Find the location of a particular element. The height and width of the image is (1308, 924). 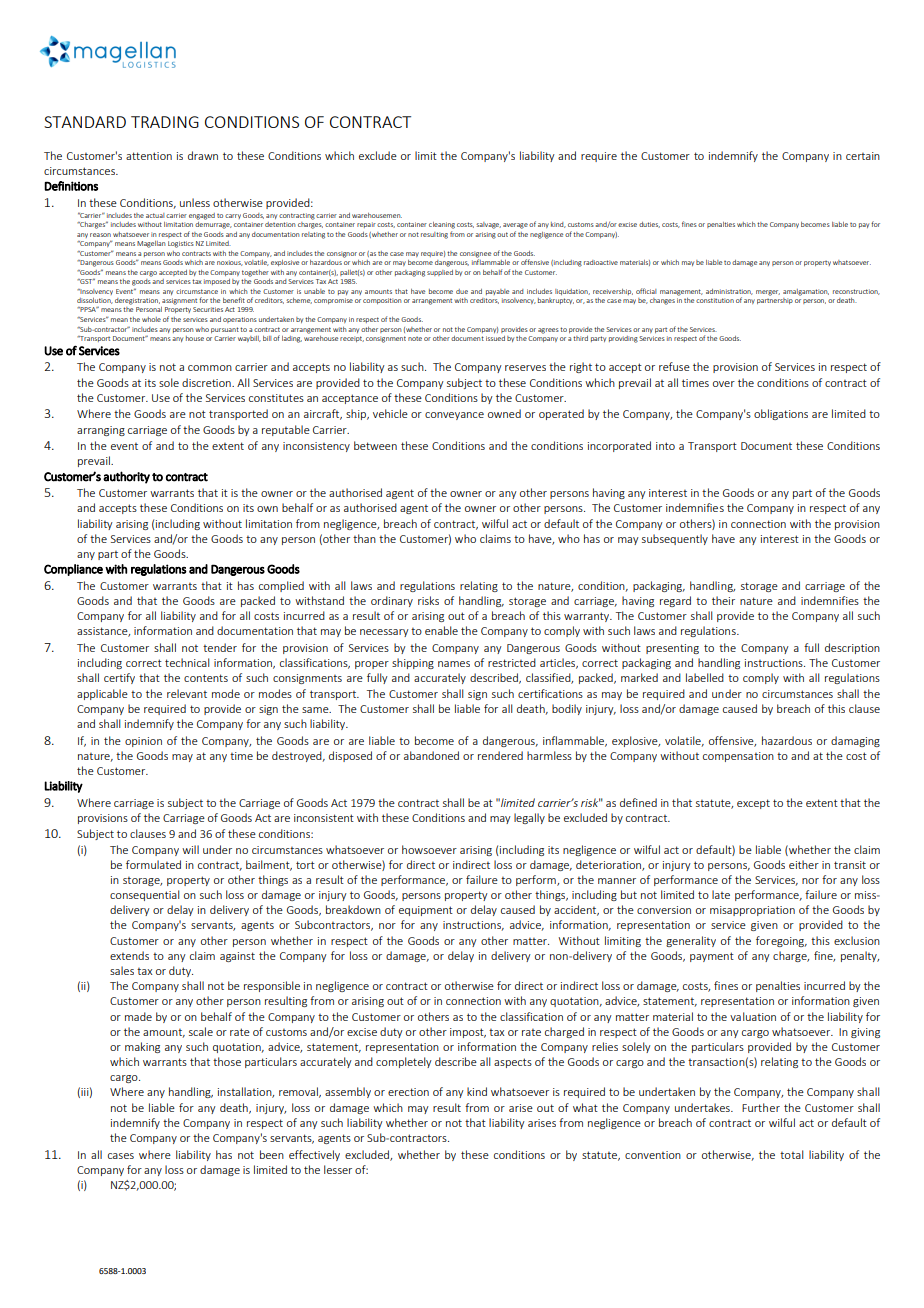

obligations is located at coordinates (781, 414).
